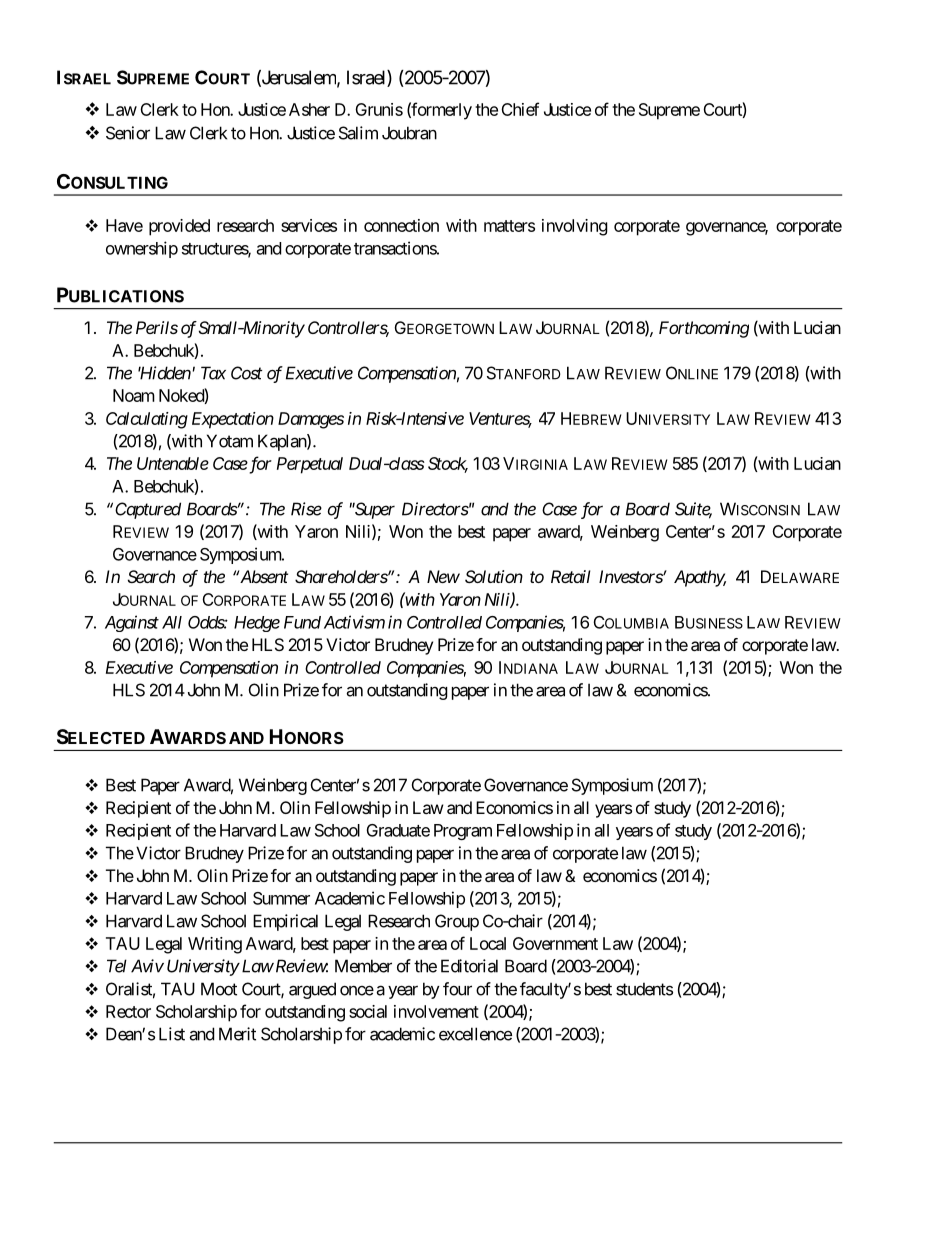  Describe the element at coordinates (520, 109) in the screenshot. I see `Chief` at that location.
